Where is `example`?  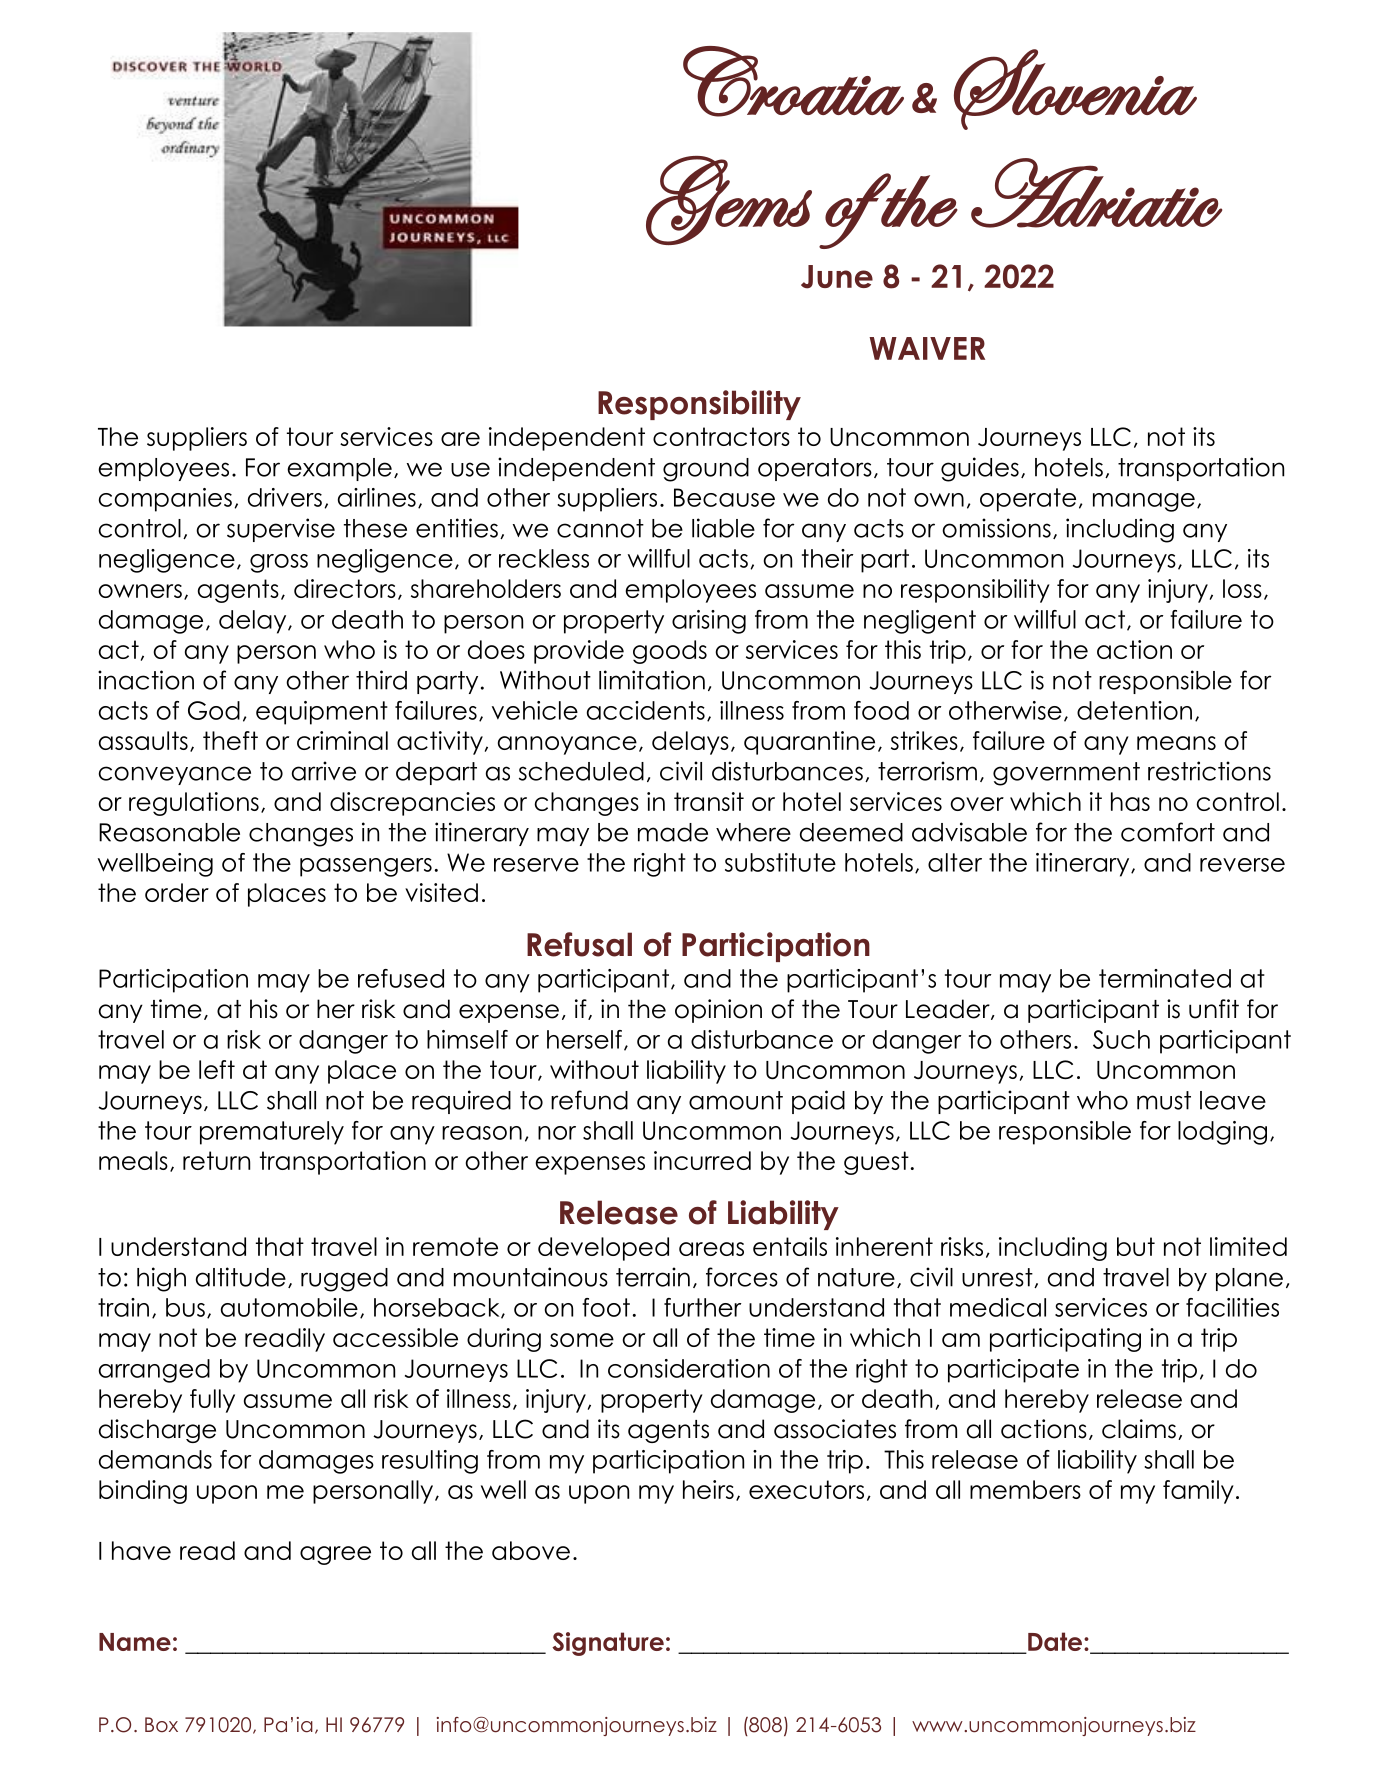
example is located at coordinates (339, 469).
